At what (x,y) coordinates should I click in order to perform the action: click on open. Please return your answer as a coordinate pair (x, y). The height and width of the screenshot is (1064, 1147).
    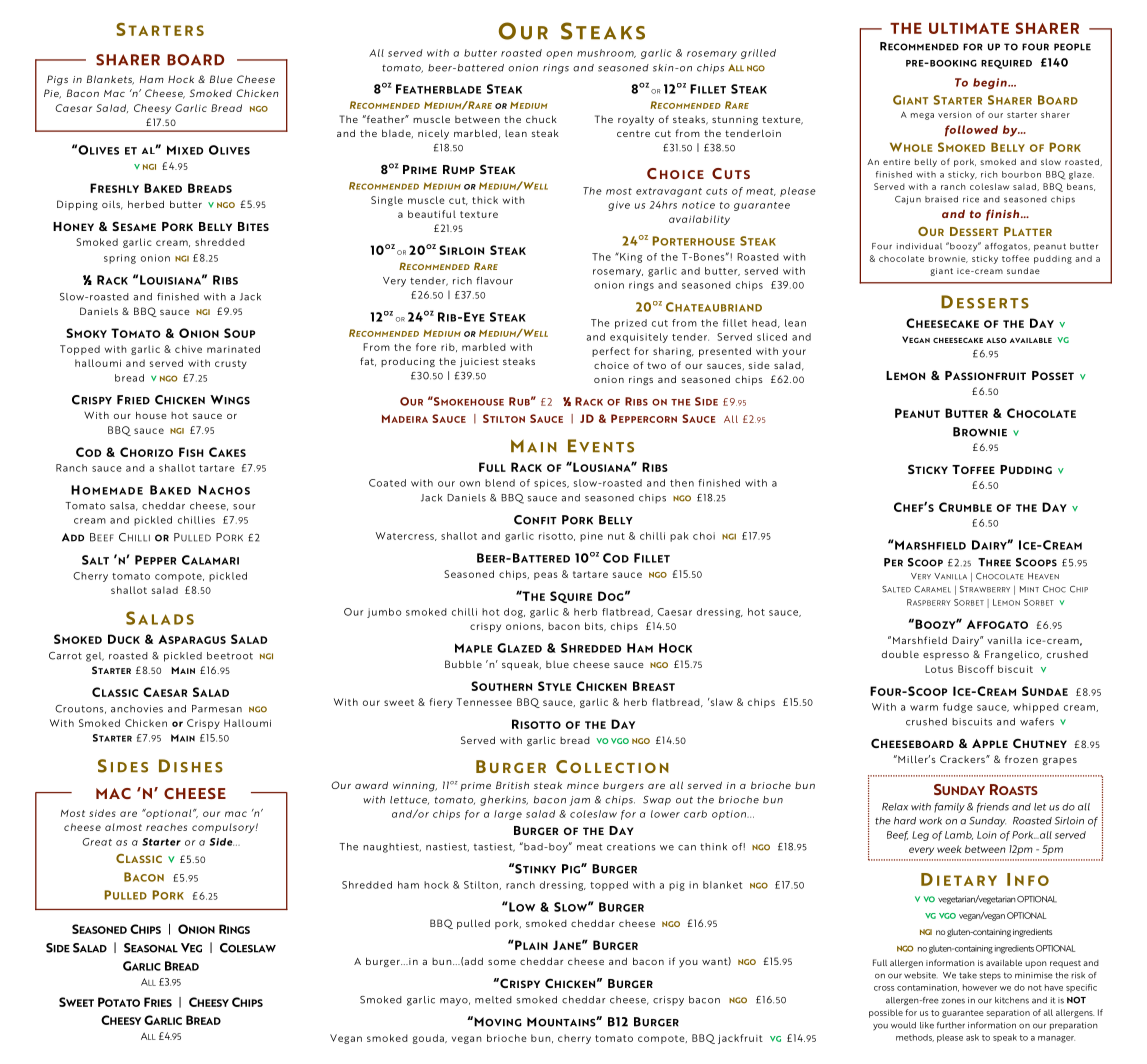
    Looking at the image, I should click on (559, 55).
